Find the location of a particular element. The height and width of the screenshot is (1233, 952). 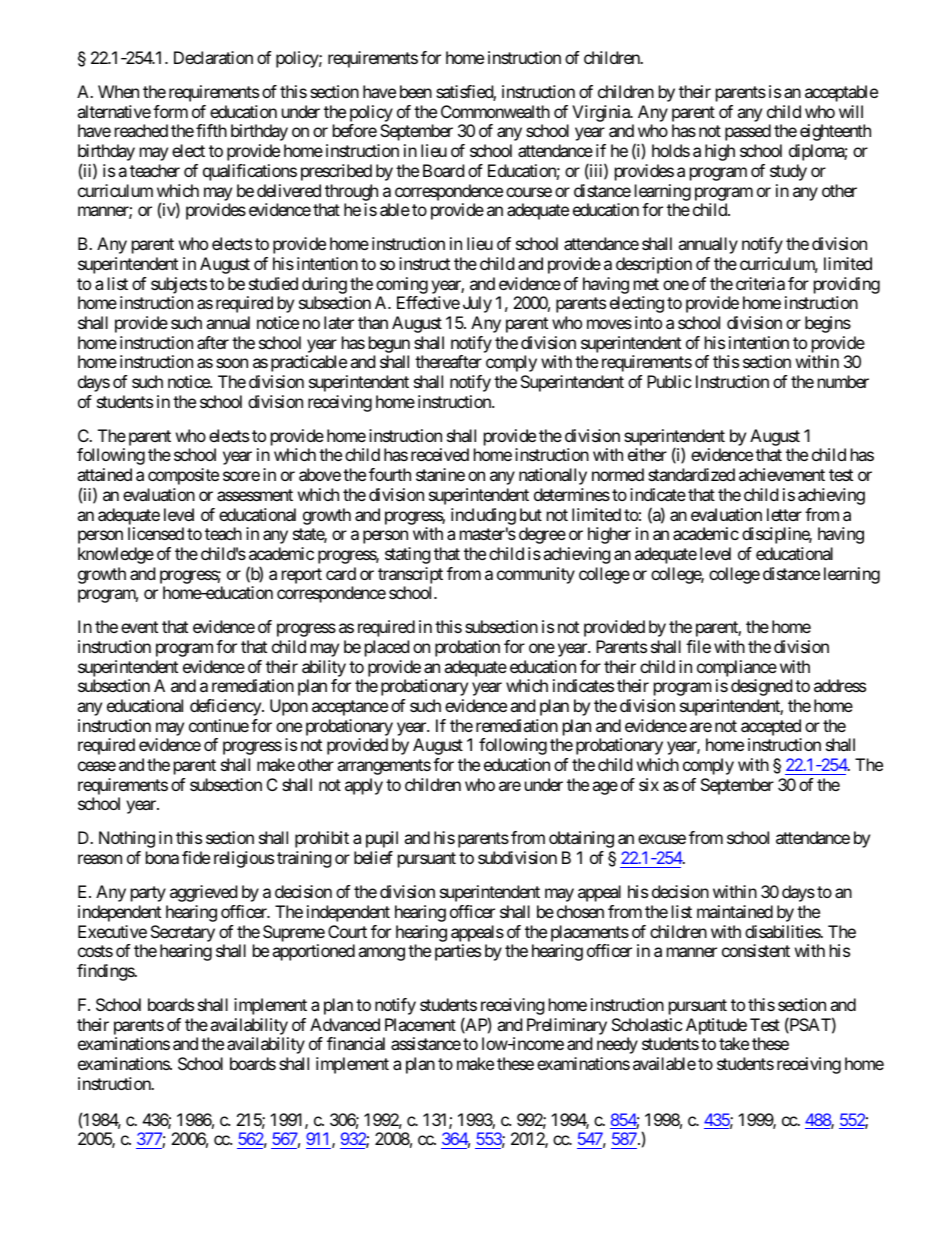

Preliminary is located at coordinates (567, 1026).
